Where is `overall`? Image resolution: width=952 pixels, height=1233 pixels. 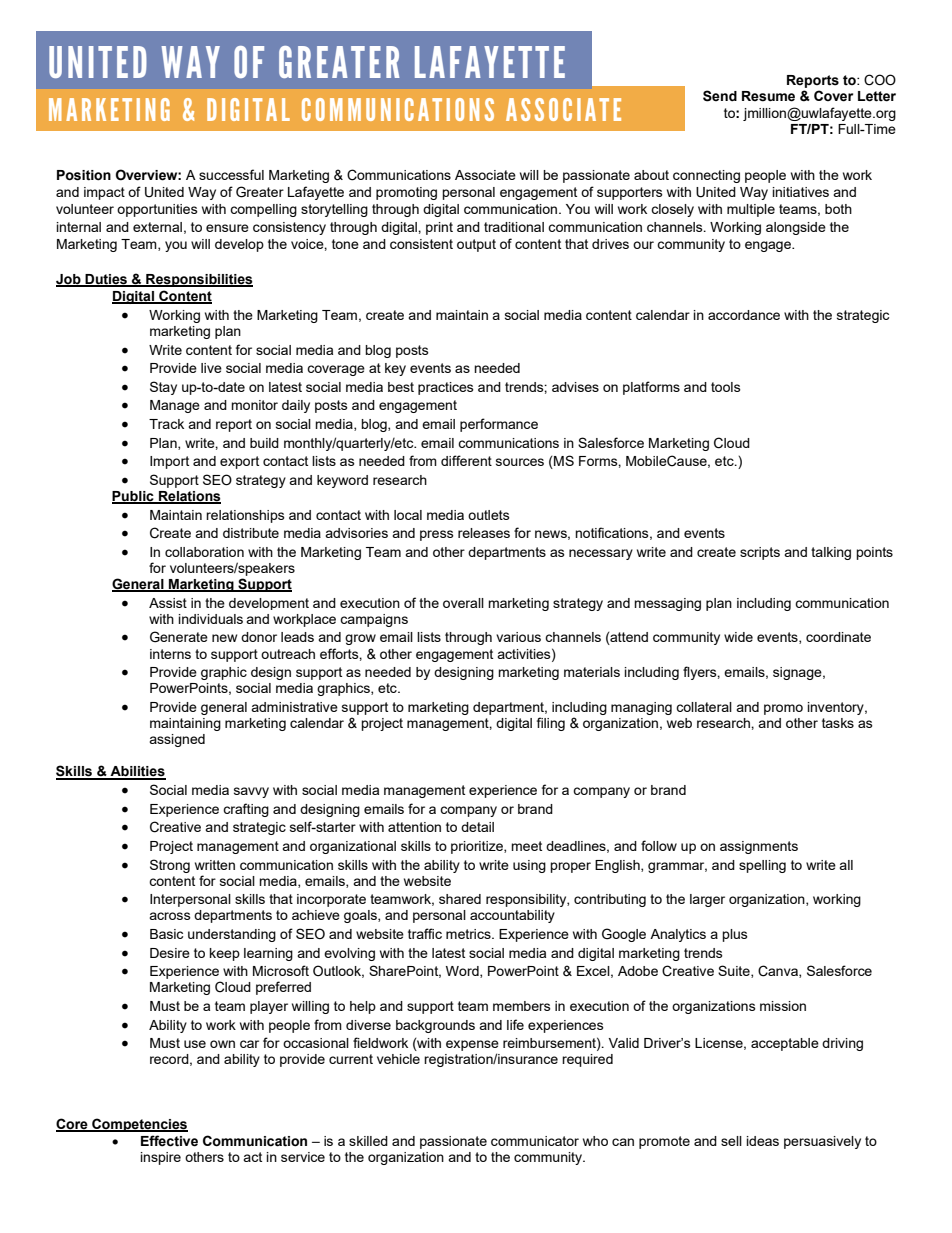 overall is located at coordinates (463, 603).
